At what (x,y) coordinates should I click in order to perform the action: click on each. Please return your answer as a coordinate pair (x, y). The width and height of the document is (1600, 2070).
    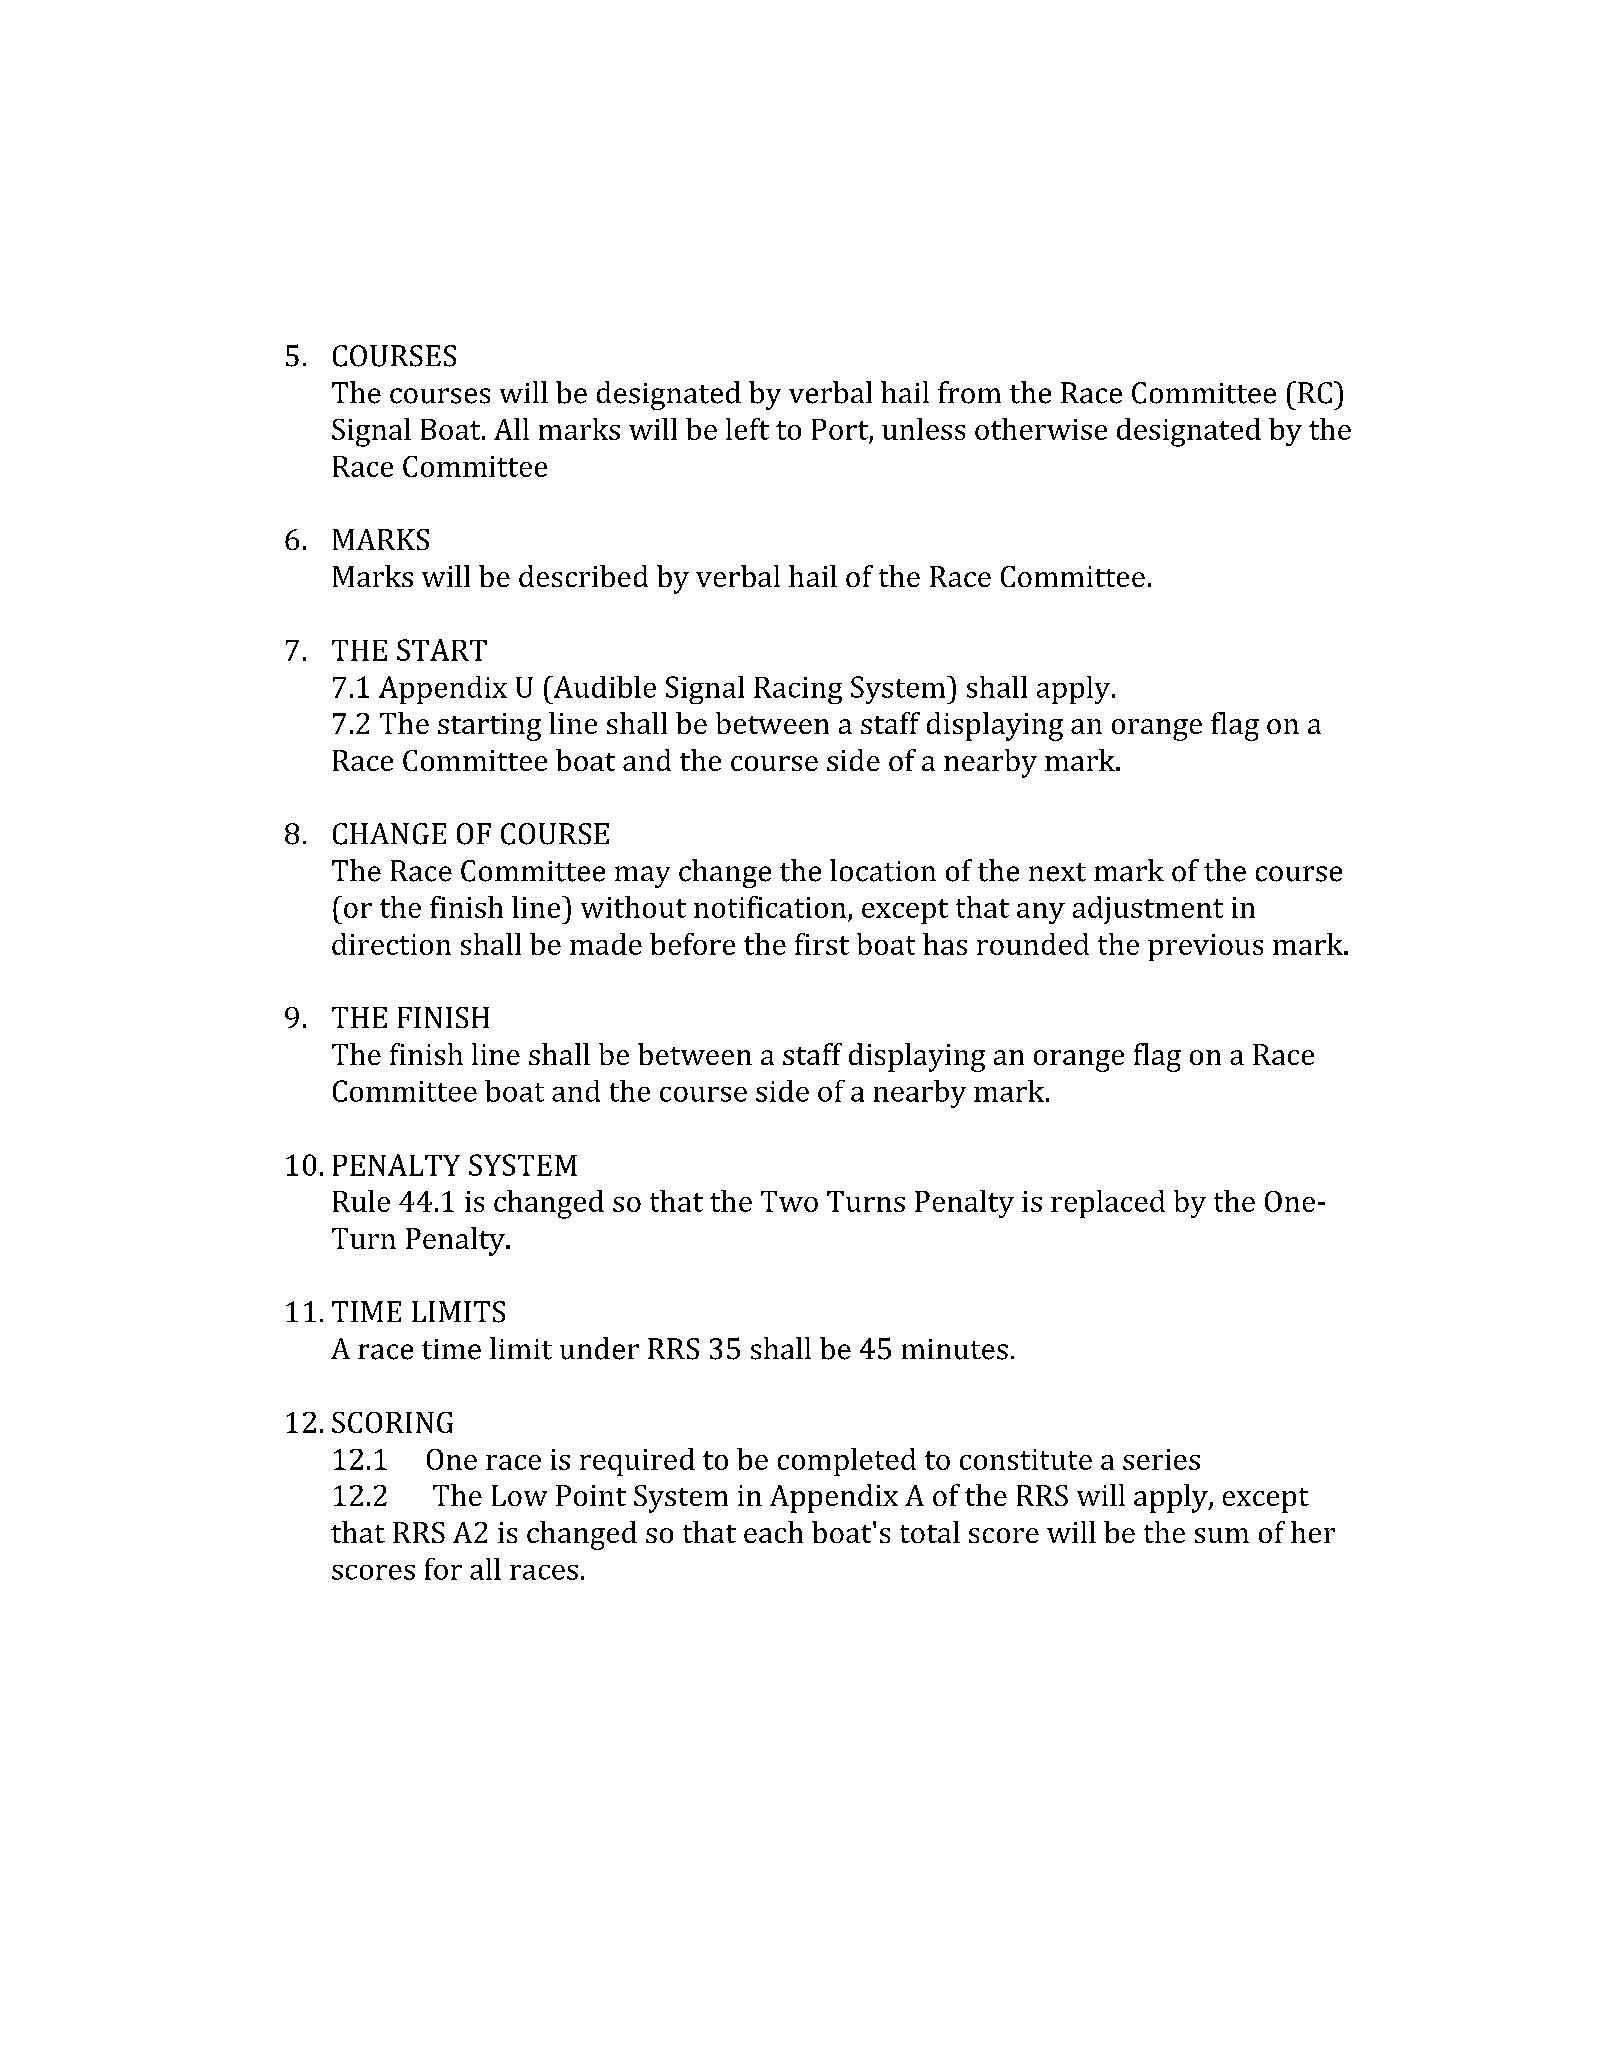
    Looking at the image, I should click on (773, 1532).
